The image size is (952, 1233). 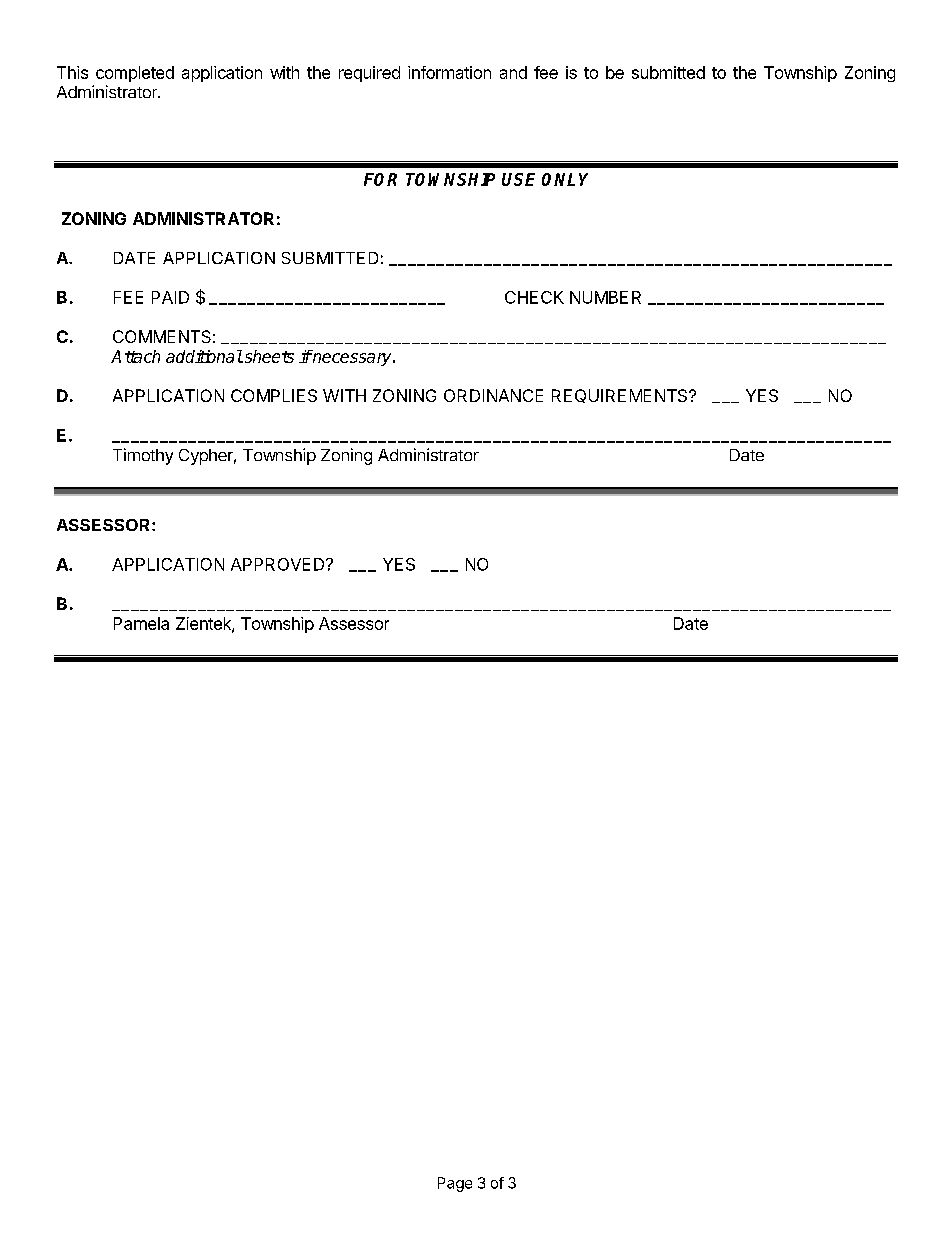 I want to click on REQUIREMENTS, so click(x=621, y=396).
